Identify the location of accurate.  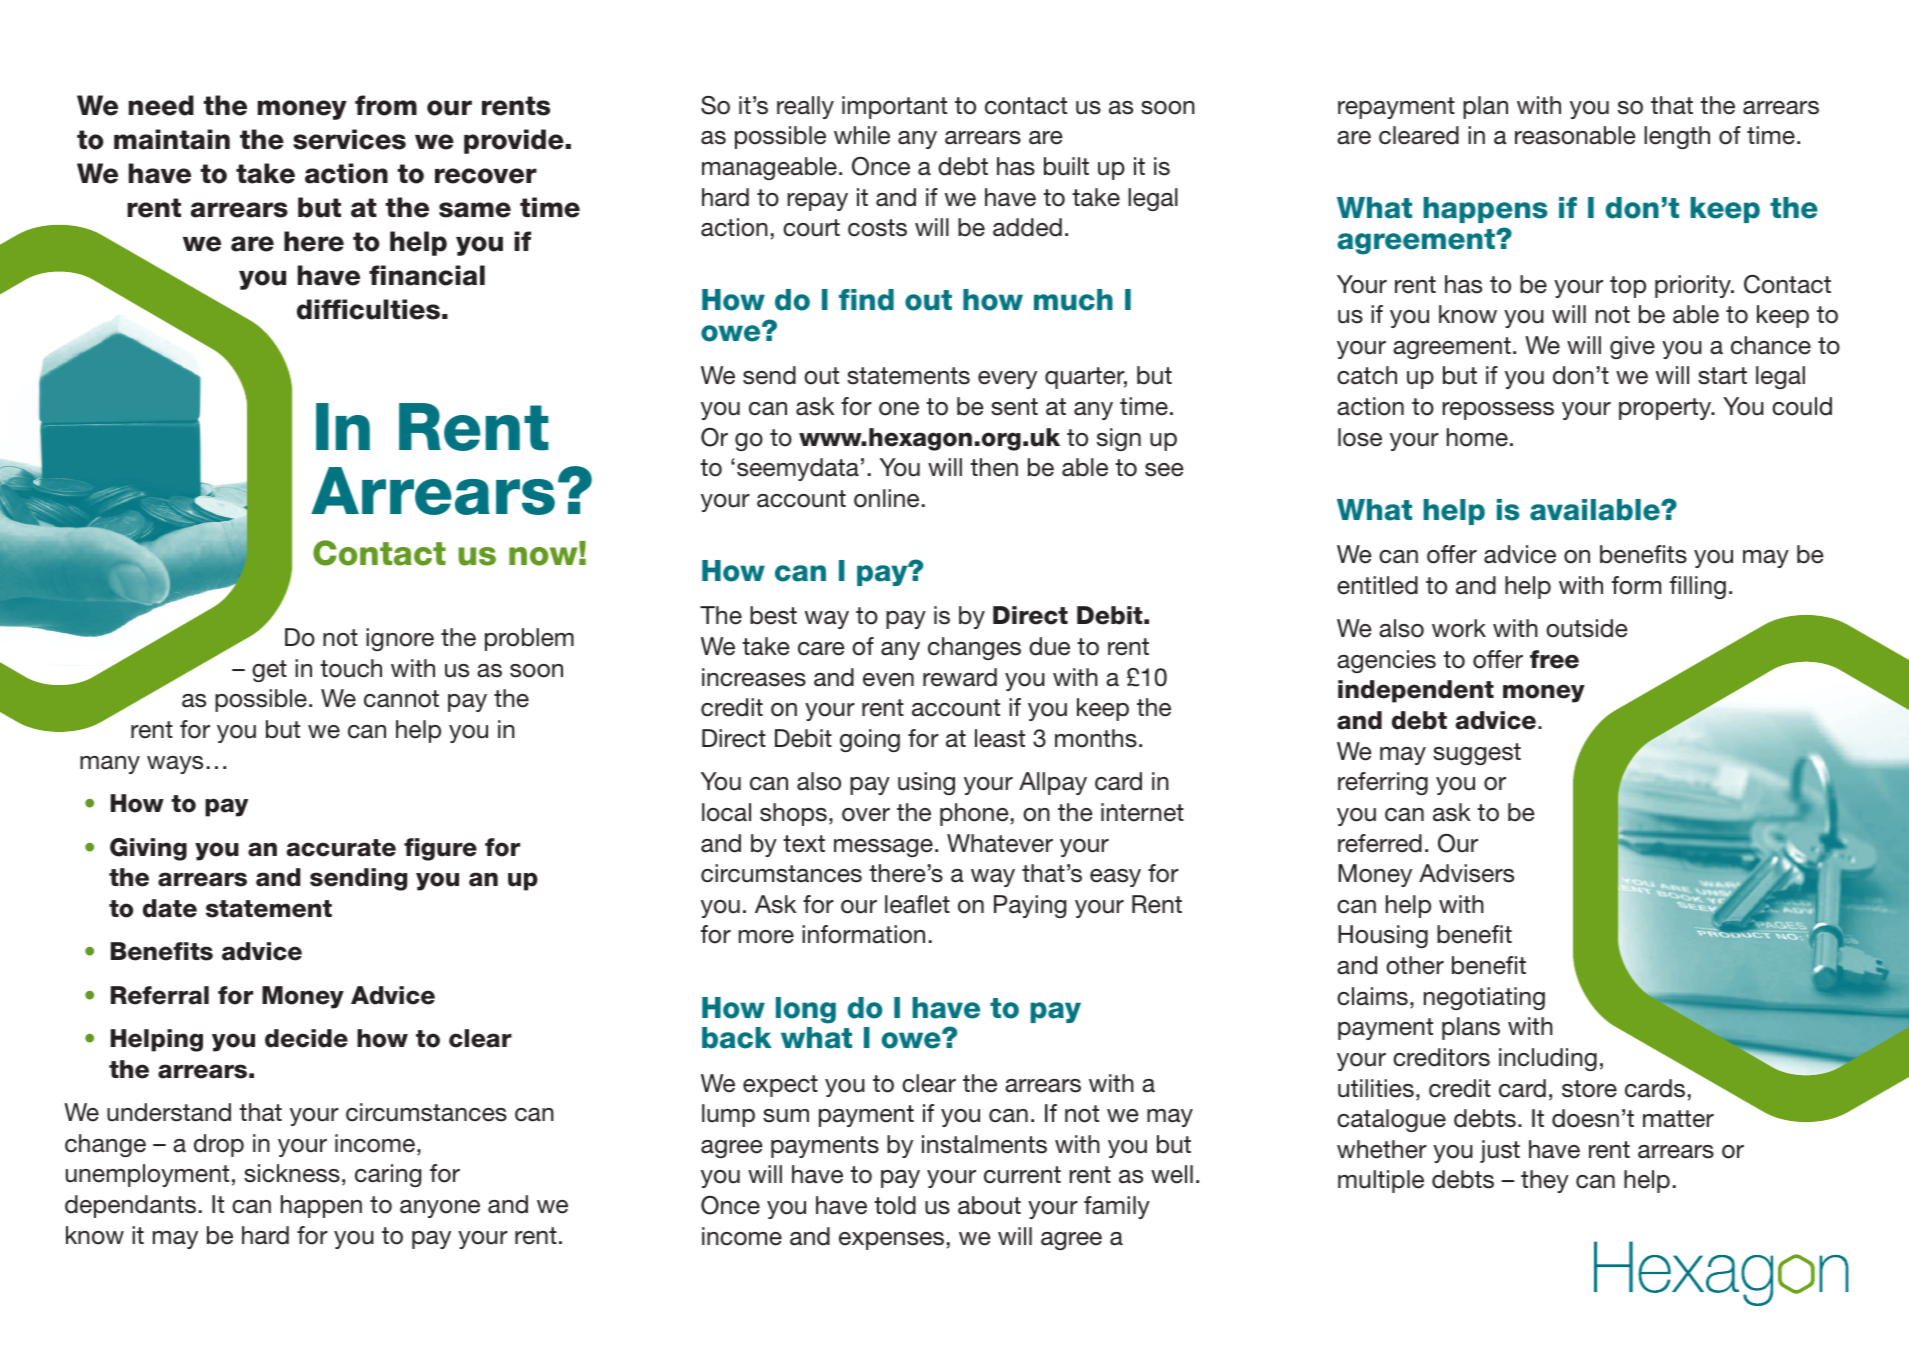
(341, 848).
